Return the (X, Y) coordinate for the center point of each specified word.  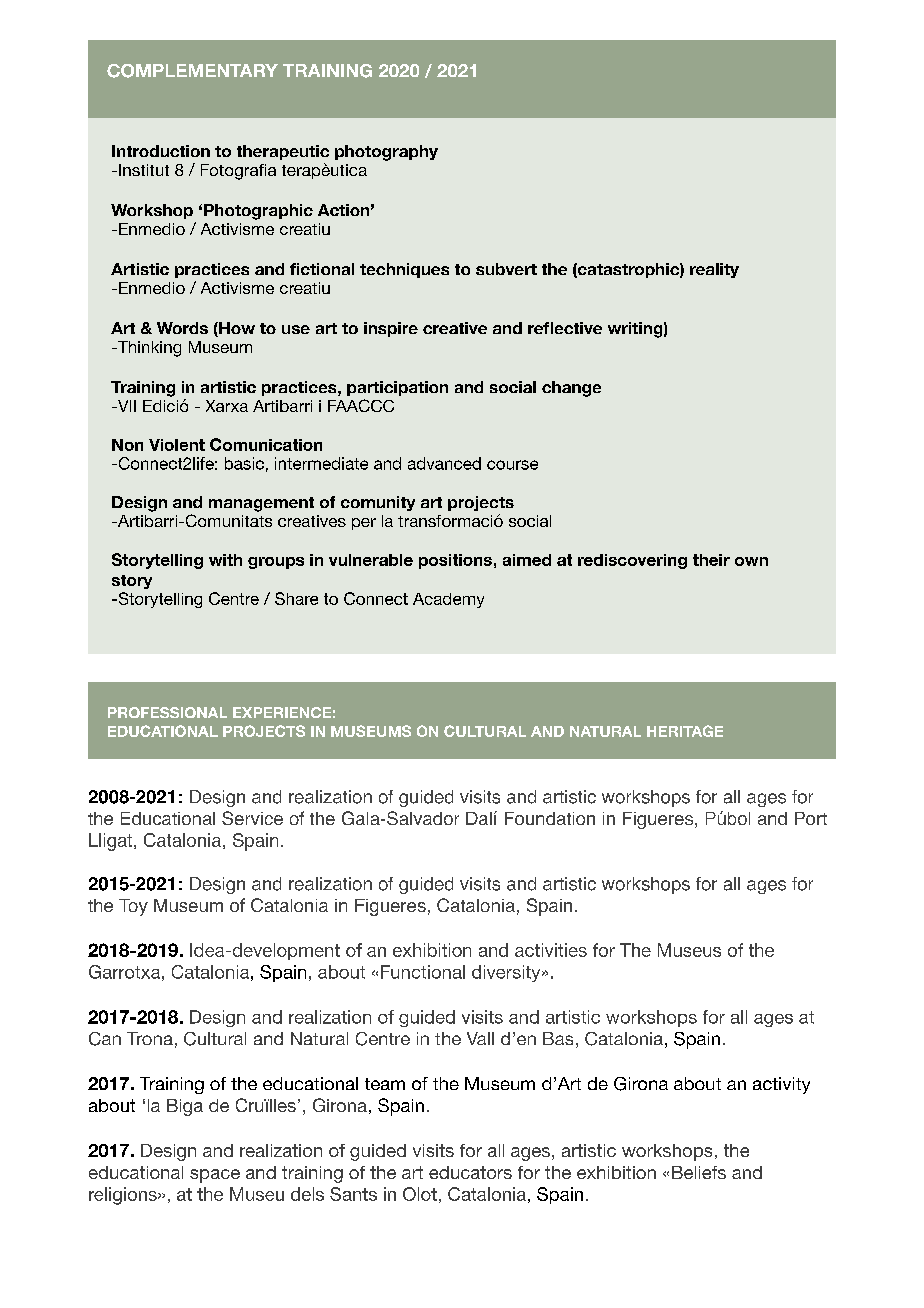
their (711, 560)
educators (470, 1172)
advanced (444, 463)
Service (252, 818)
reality (714, 270)
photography (386, 153)
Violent (177, 445)
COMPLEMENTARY (192, 71)
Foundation (550, 818)
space (215, 1176)
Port (811, 818)
